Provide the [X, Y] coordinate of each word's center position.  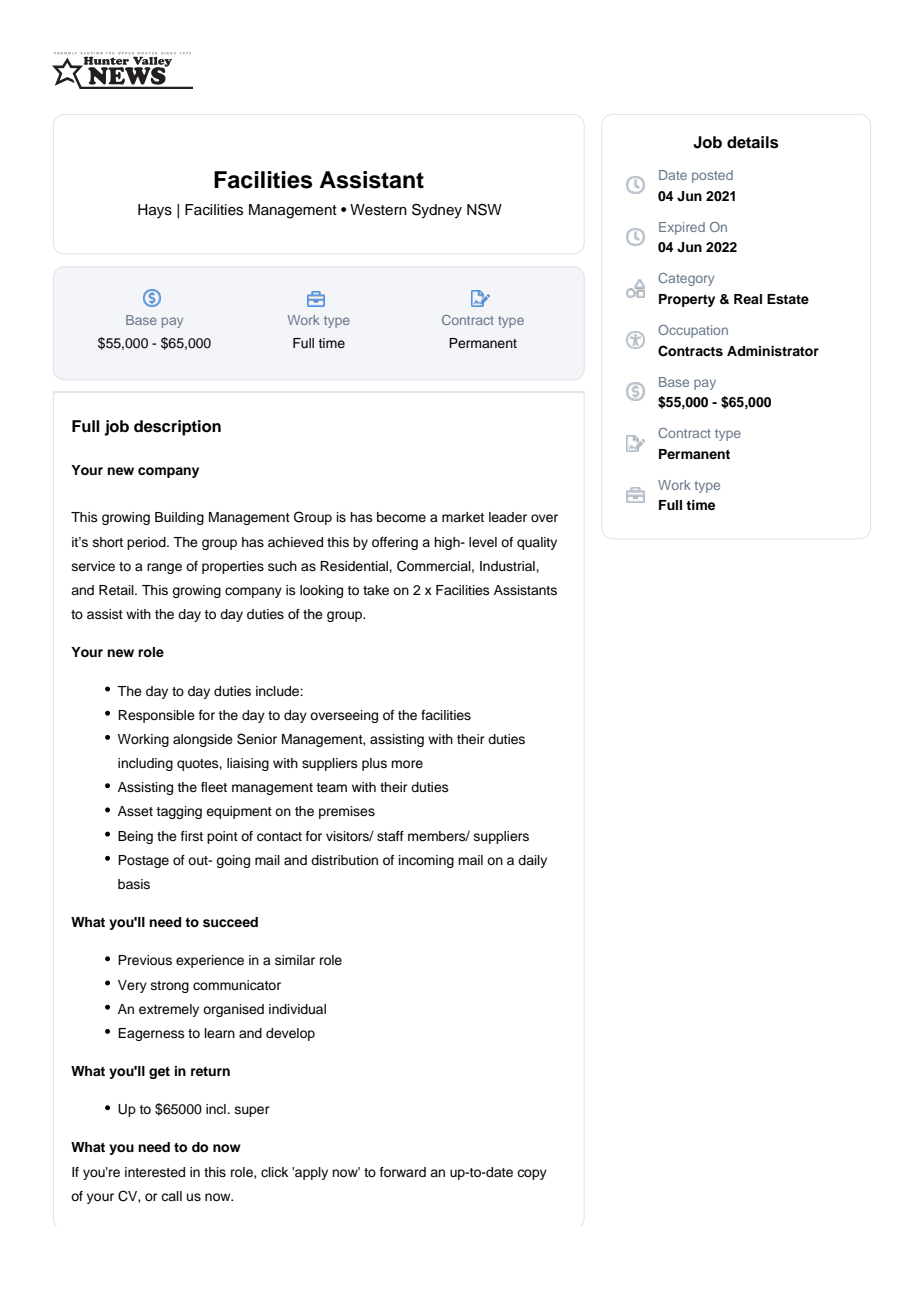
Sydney [437, 211]
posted [712, 176]
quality [537, 543]
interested [155, 1172]
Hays [155, 211]
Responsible [156, 716]
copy [532, 1174]
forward [403, 1172]
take [376, 590]
